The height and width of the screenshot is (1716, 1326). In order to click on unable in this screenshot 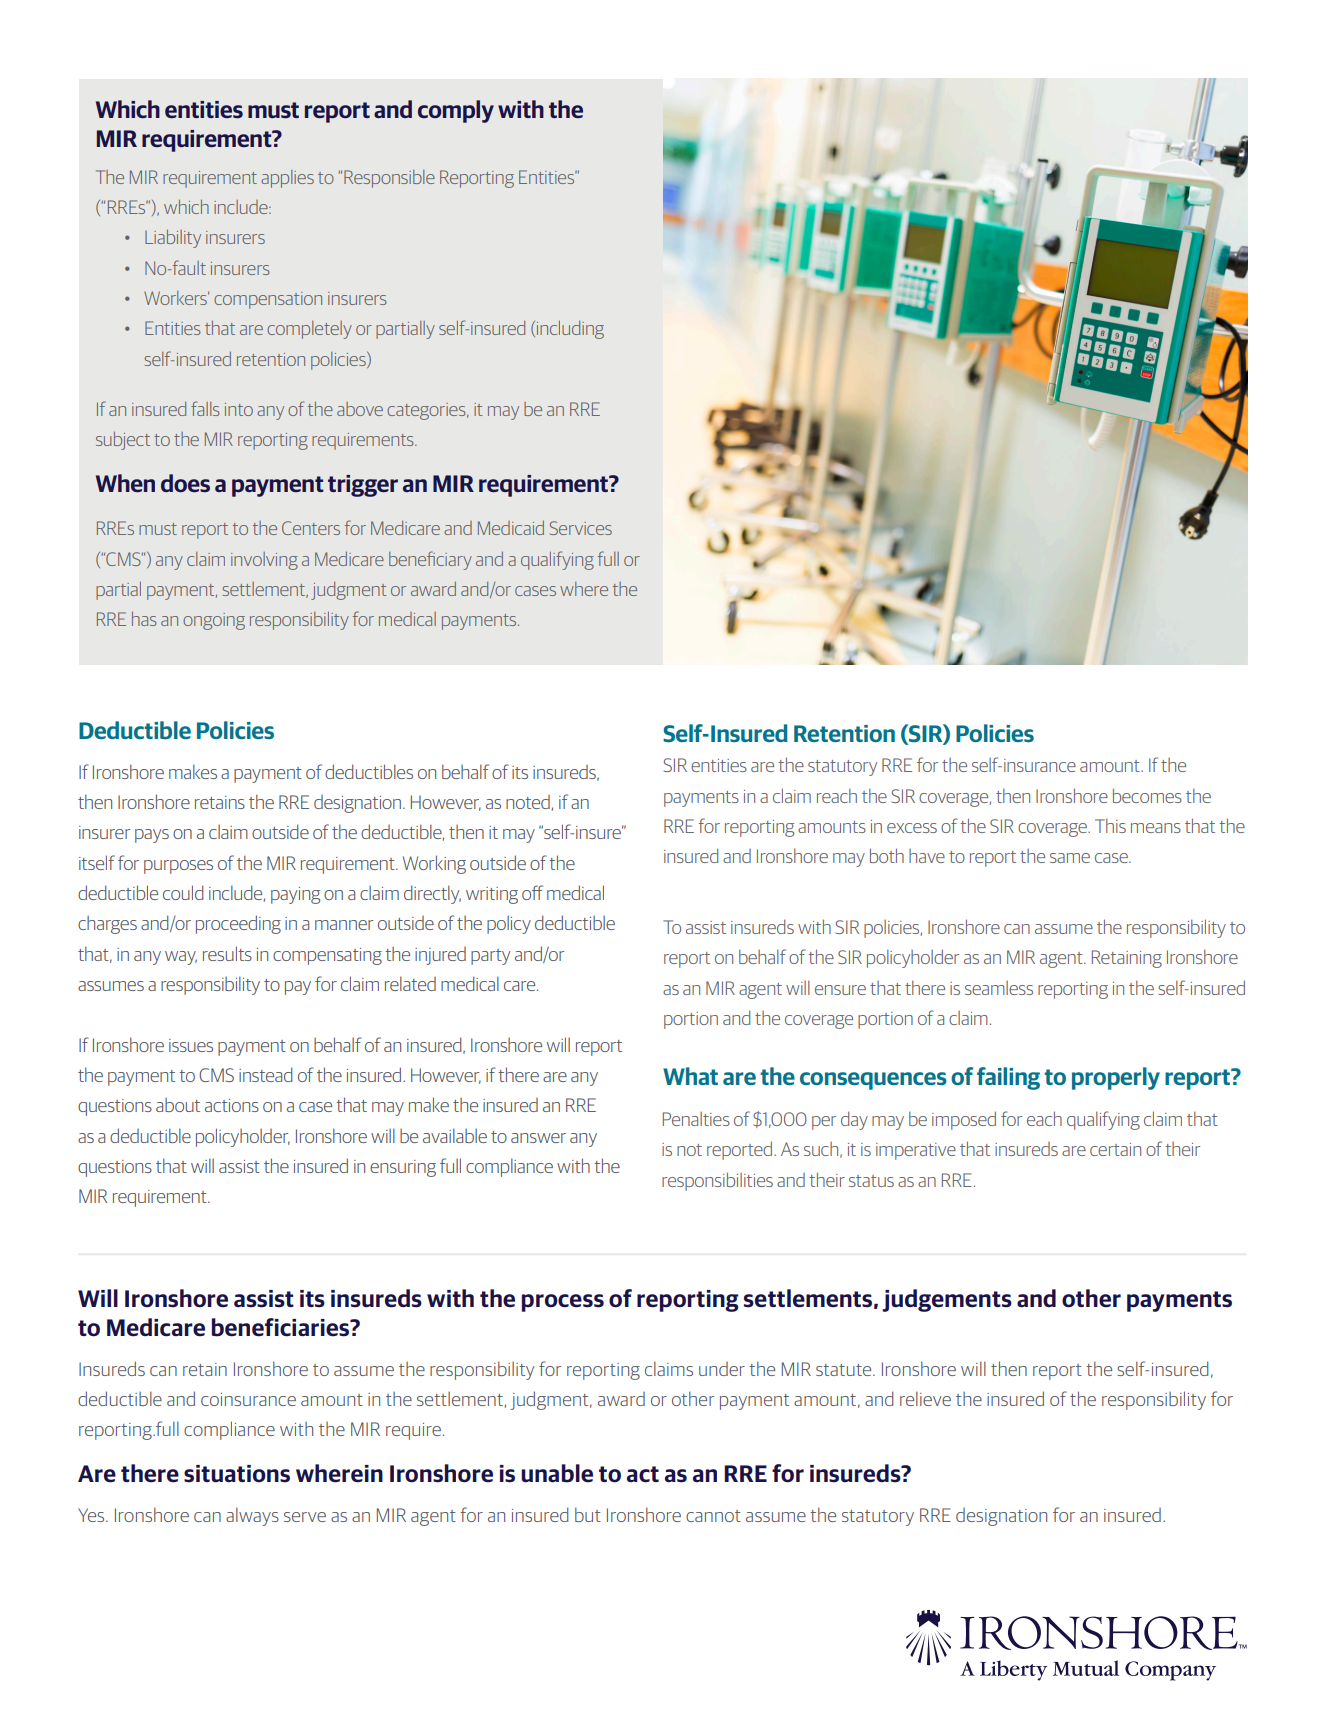, I will do `click(557, 1473)`.
